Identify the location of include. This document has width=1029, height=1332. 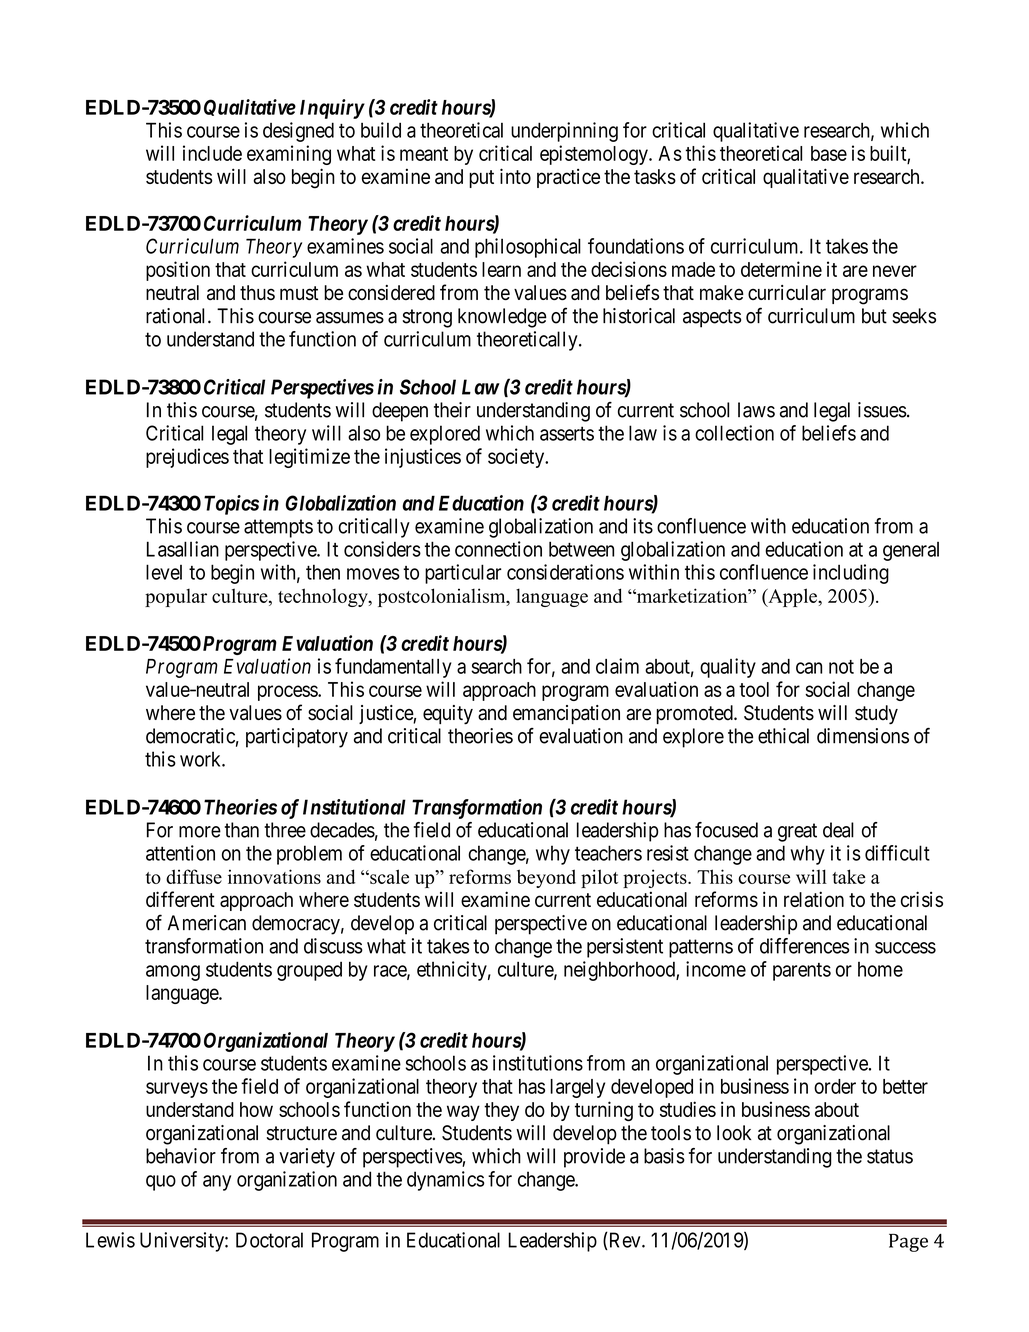
(212, 153).
